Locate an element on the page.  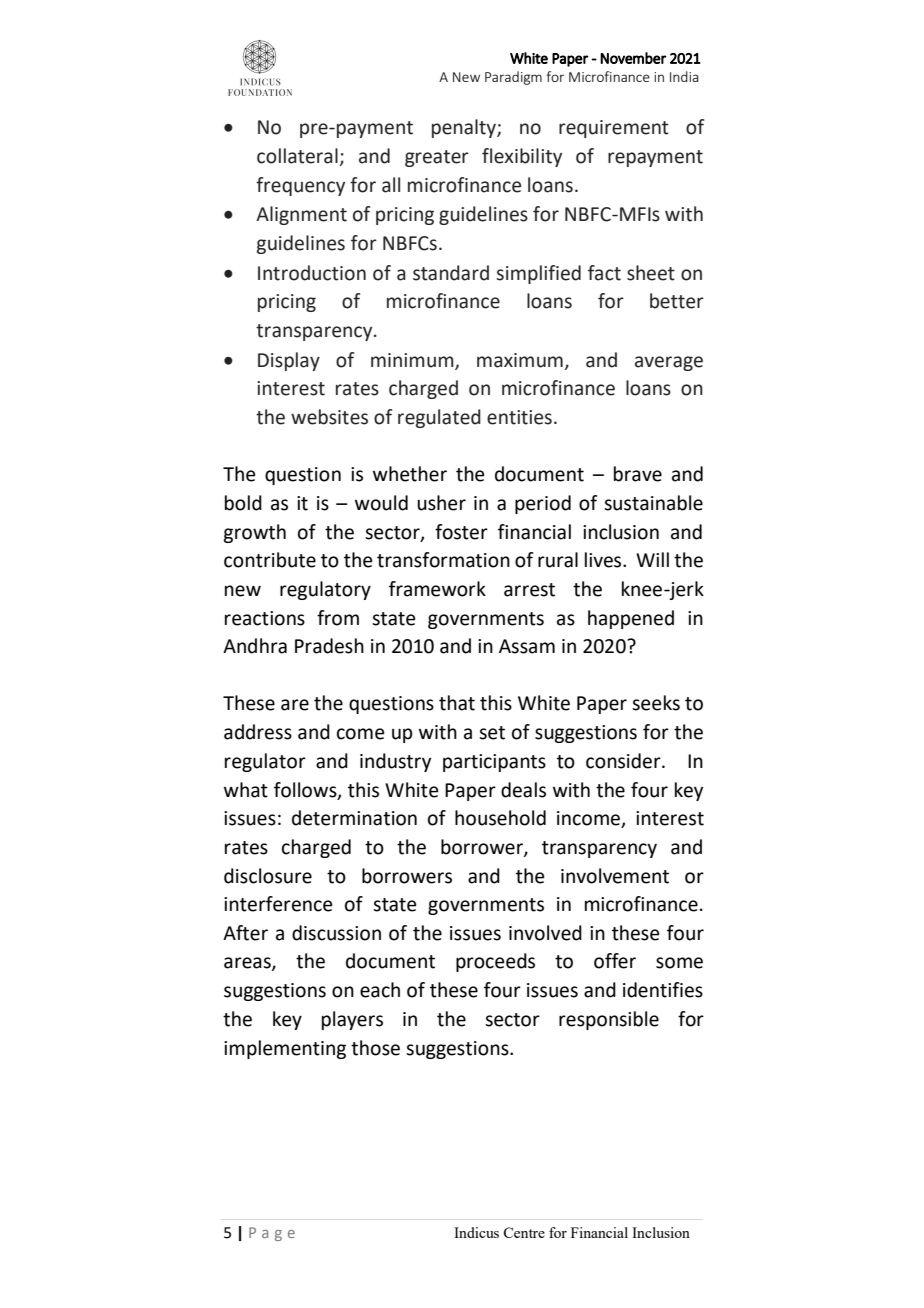
Introduction is located at coordinates (312, 273).
